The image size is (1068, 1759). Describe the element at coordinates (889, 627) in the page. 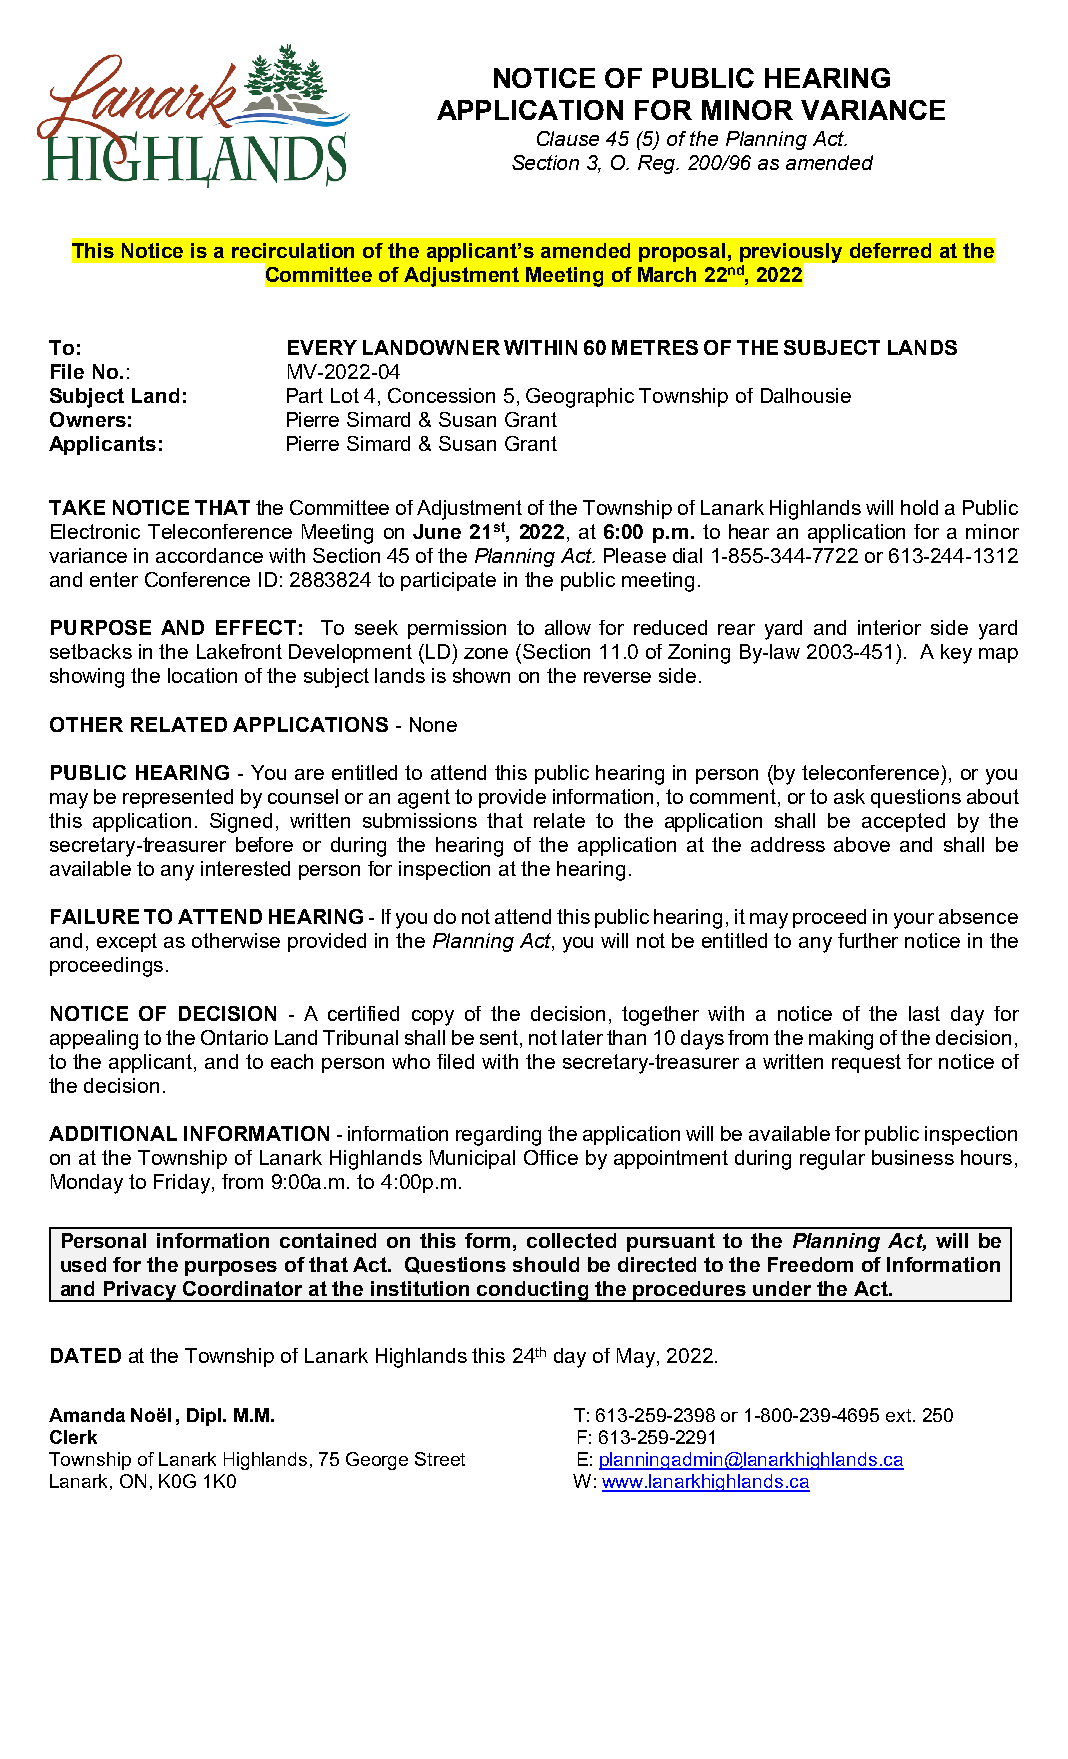

I see `interior` at that location.
